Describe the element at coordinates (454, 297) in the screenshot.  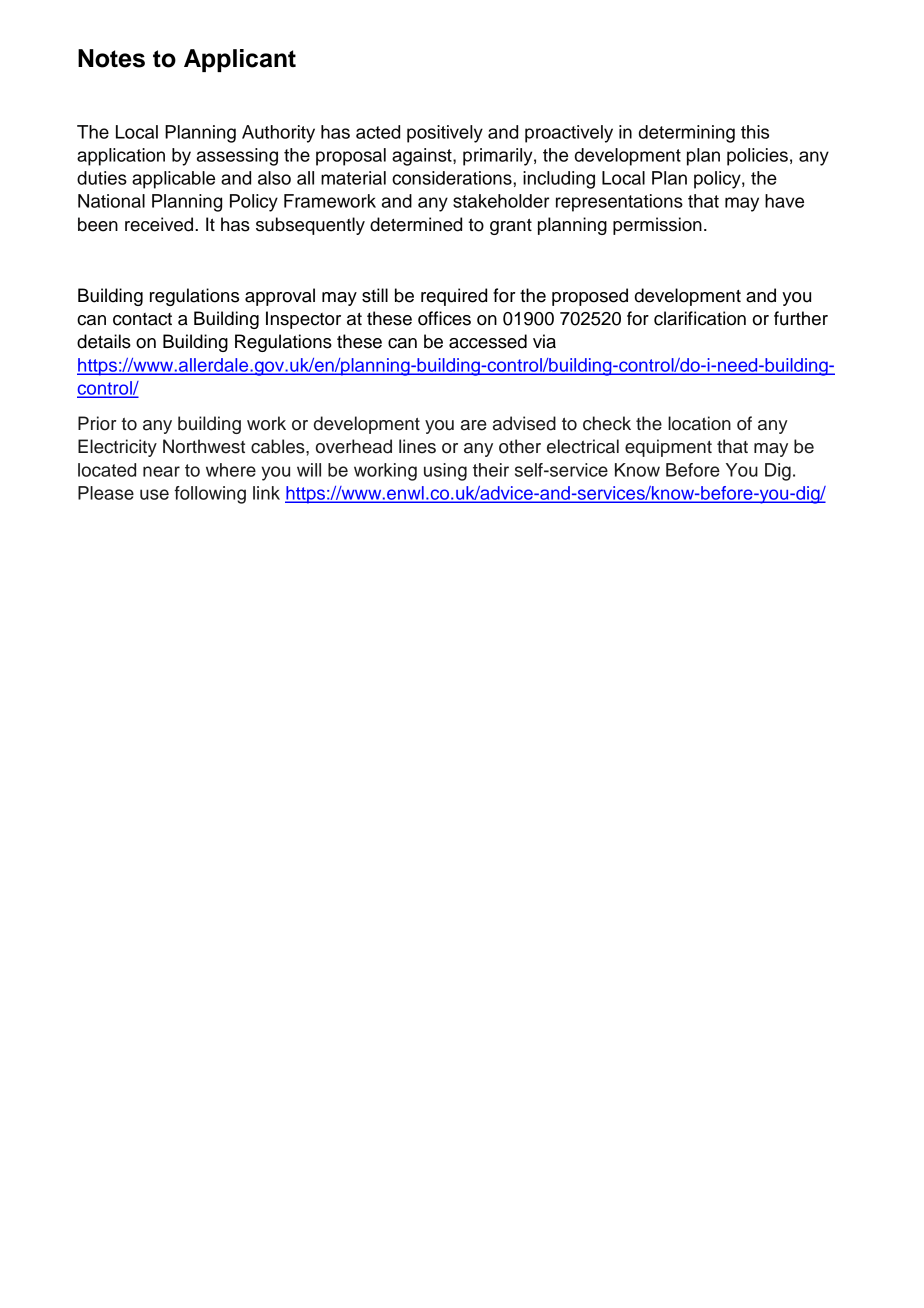
I see `required` at that location.
